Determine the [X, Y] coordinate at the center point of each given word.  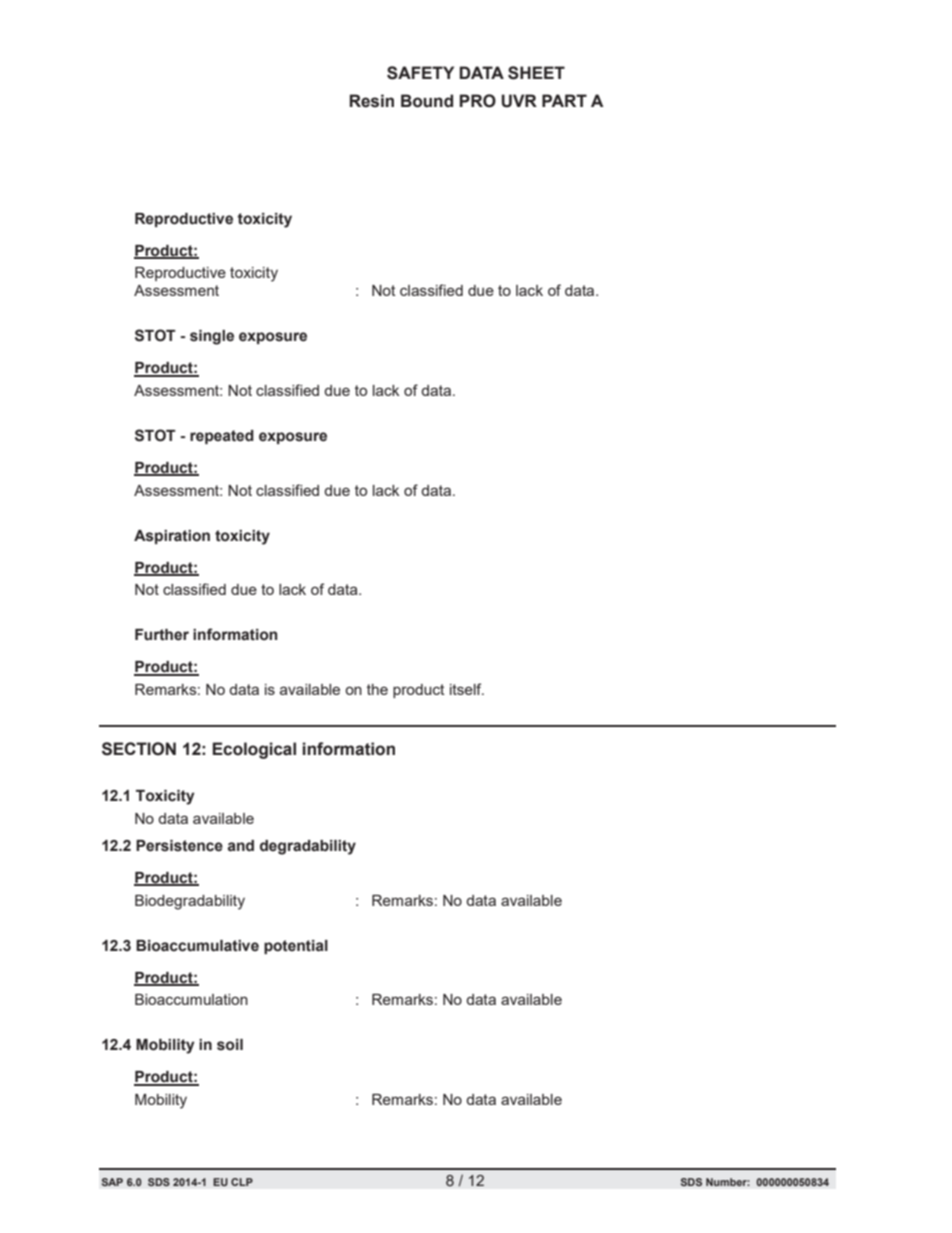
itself [467, 689]
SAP [112, 1182]
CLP [242, 1182]
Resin [372, 101]
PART [564, 100]
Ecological [254, 750]
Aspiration [172, 537]
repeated [222, 437]
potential [296, 947]
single [212, 337]
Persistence [179, 846]
